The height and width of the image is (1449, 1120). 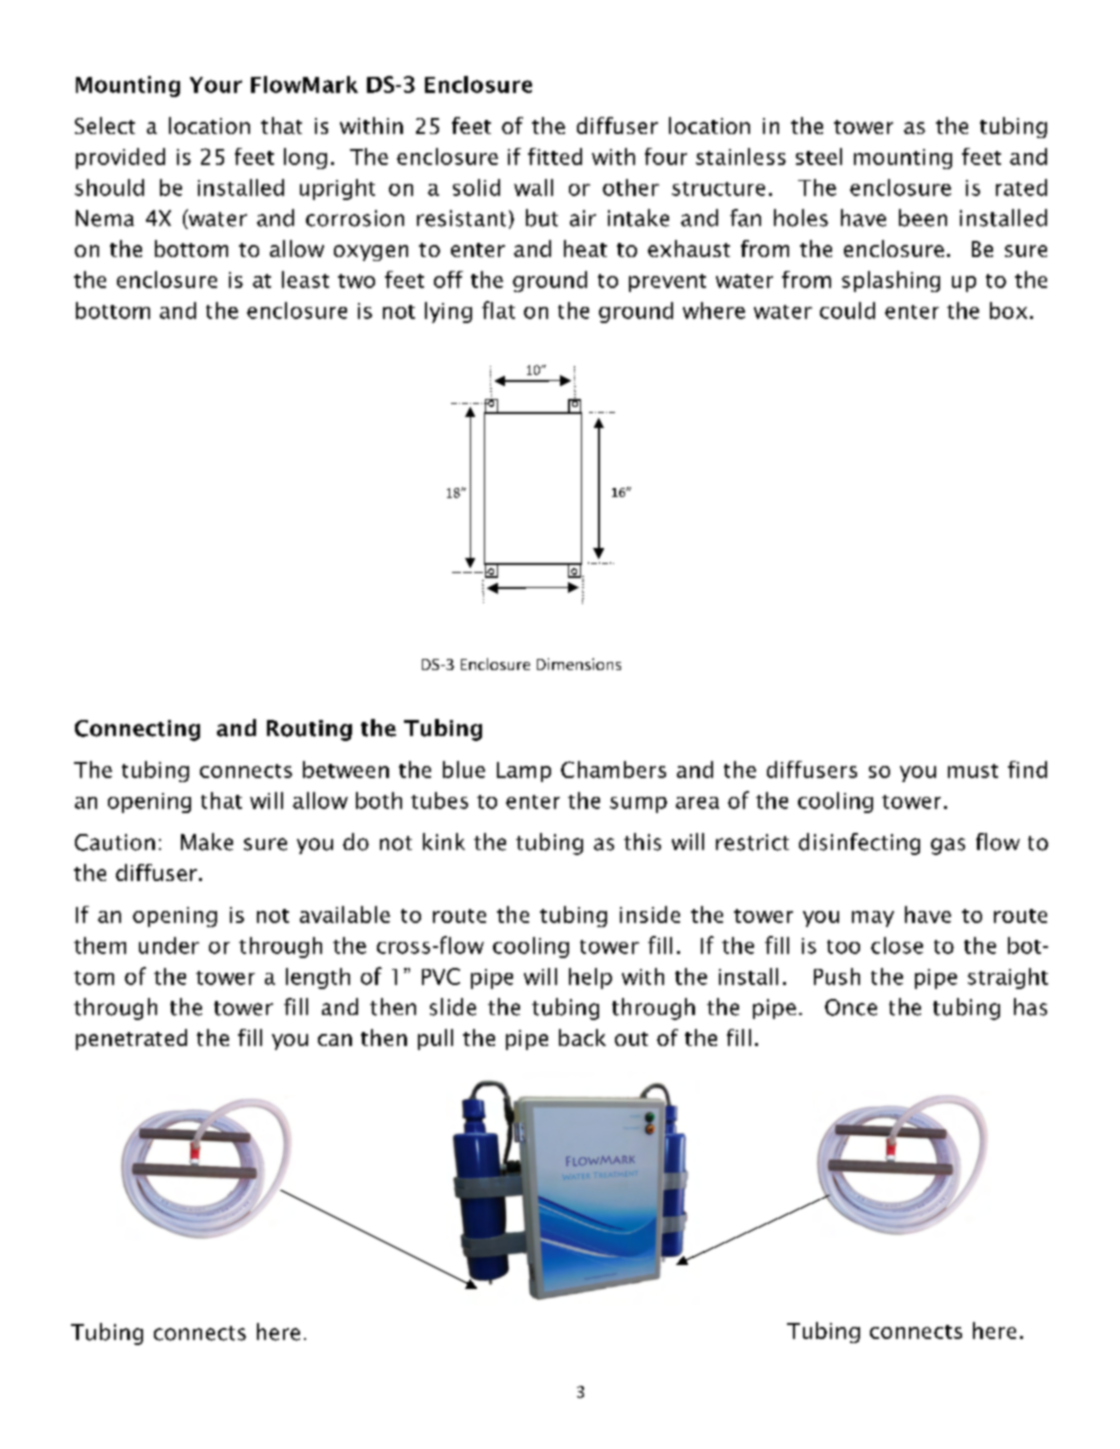 What do you see at coordinates (579, 664) in the image?
I see `Dimensions` at bounding box center [579, 664].
